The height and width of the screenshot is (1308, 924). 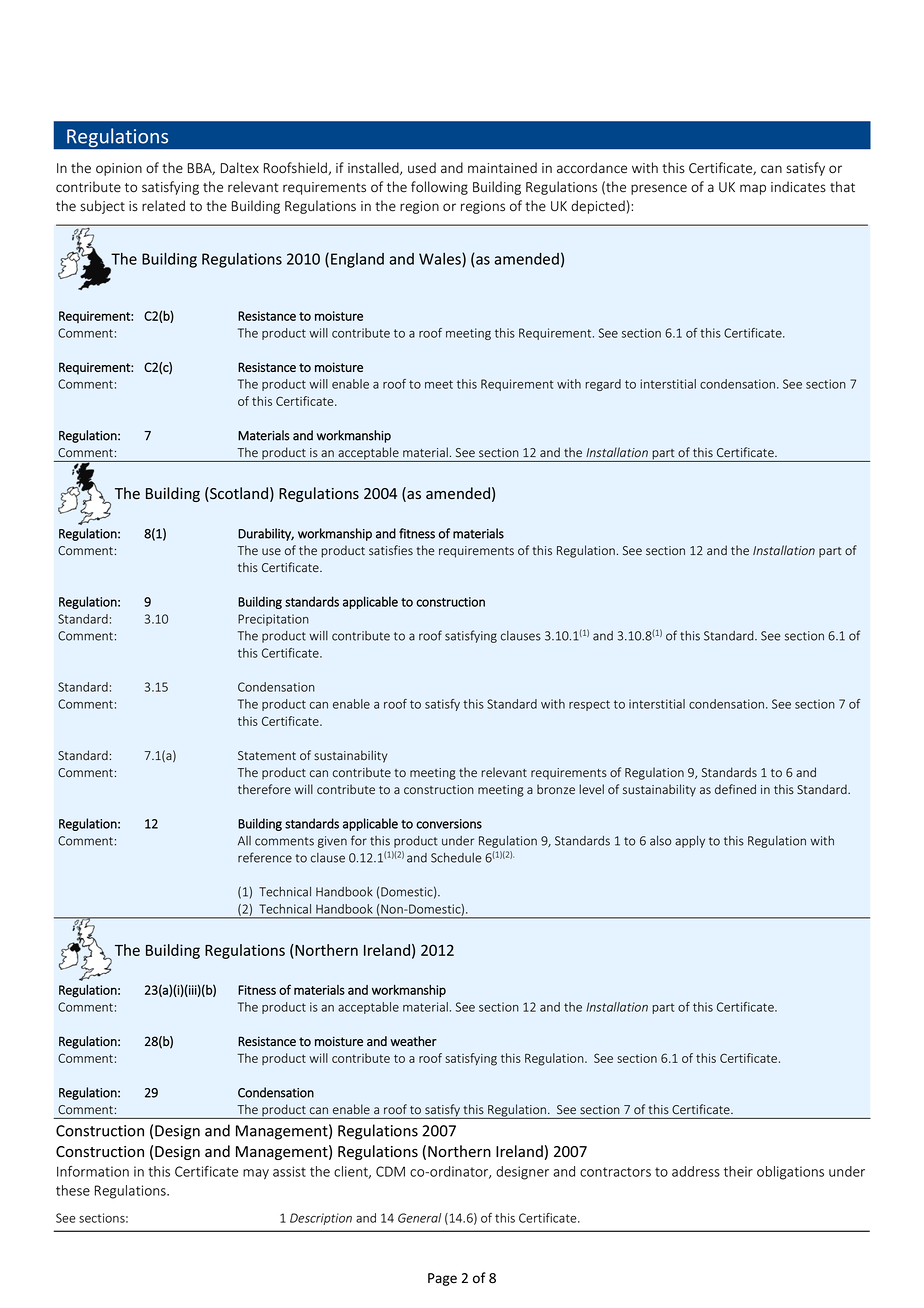 I want to click on following, so click(x=439, y=188).
